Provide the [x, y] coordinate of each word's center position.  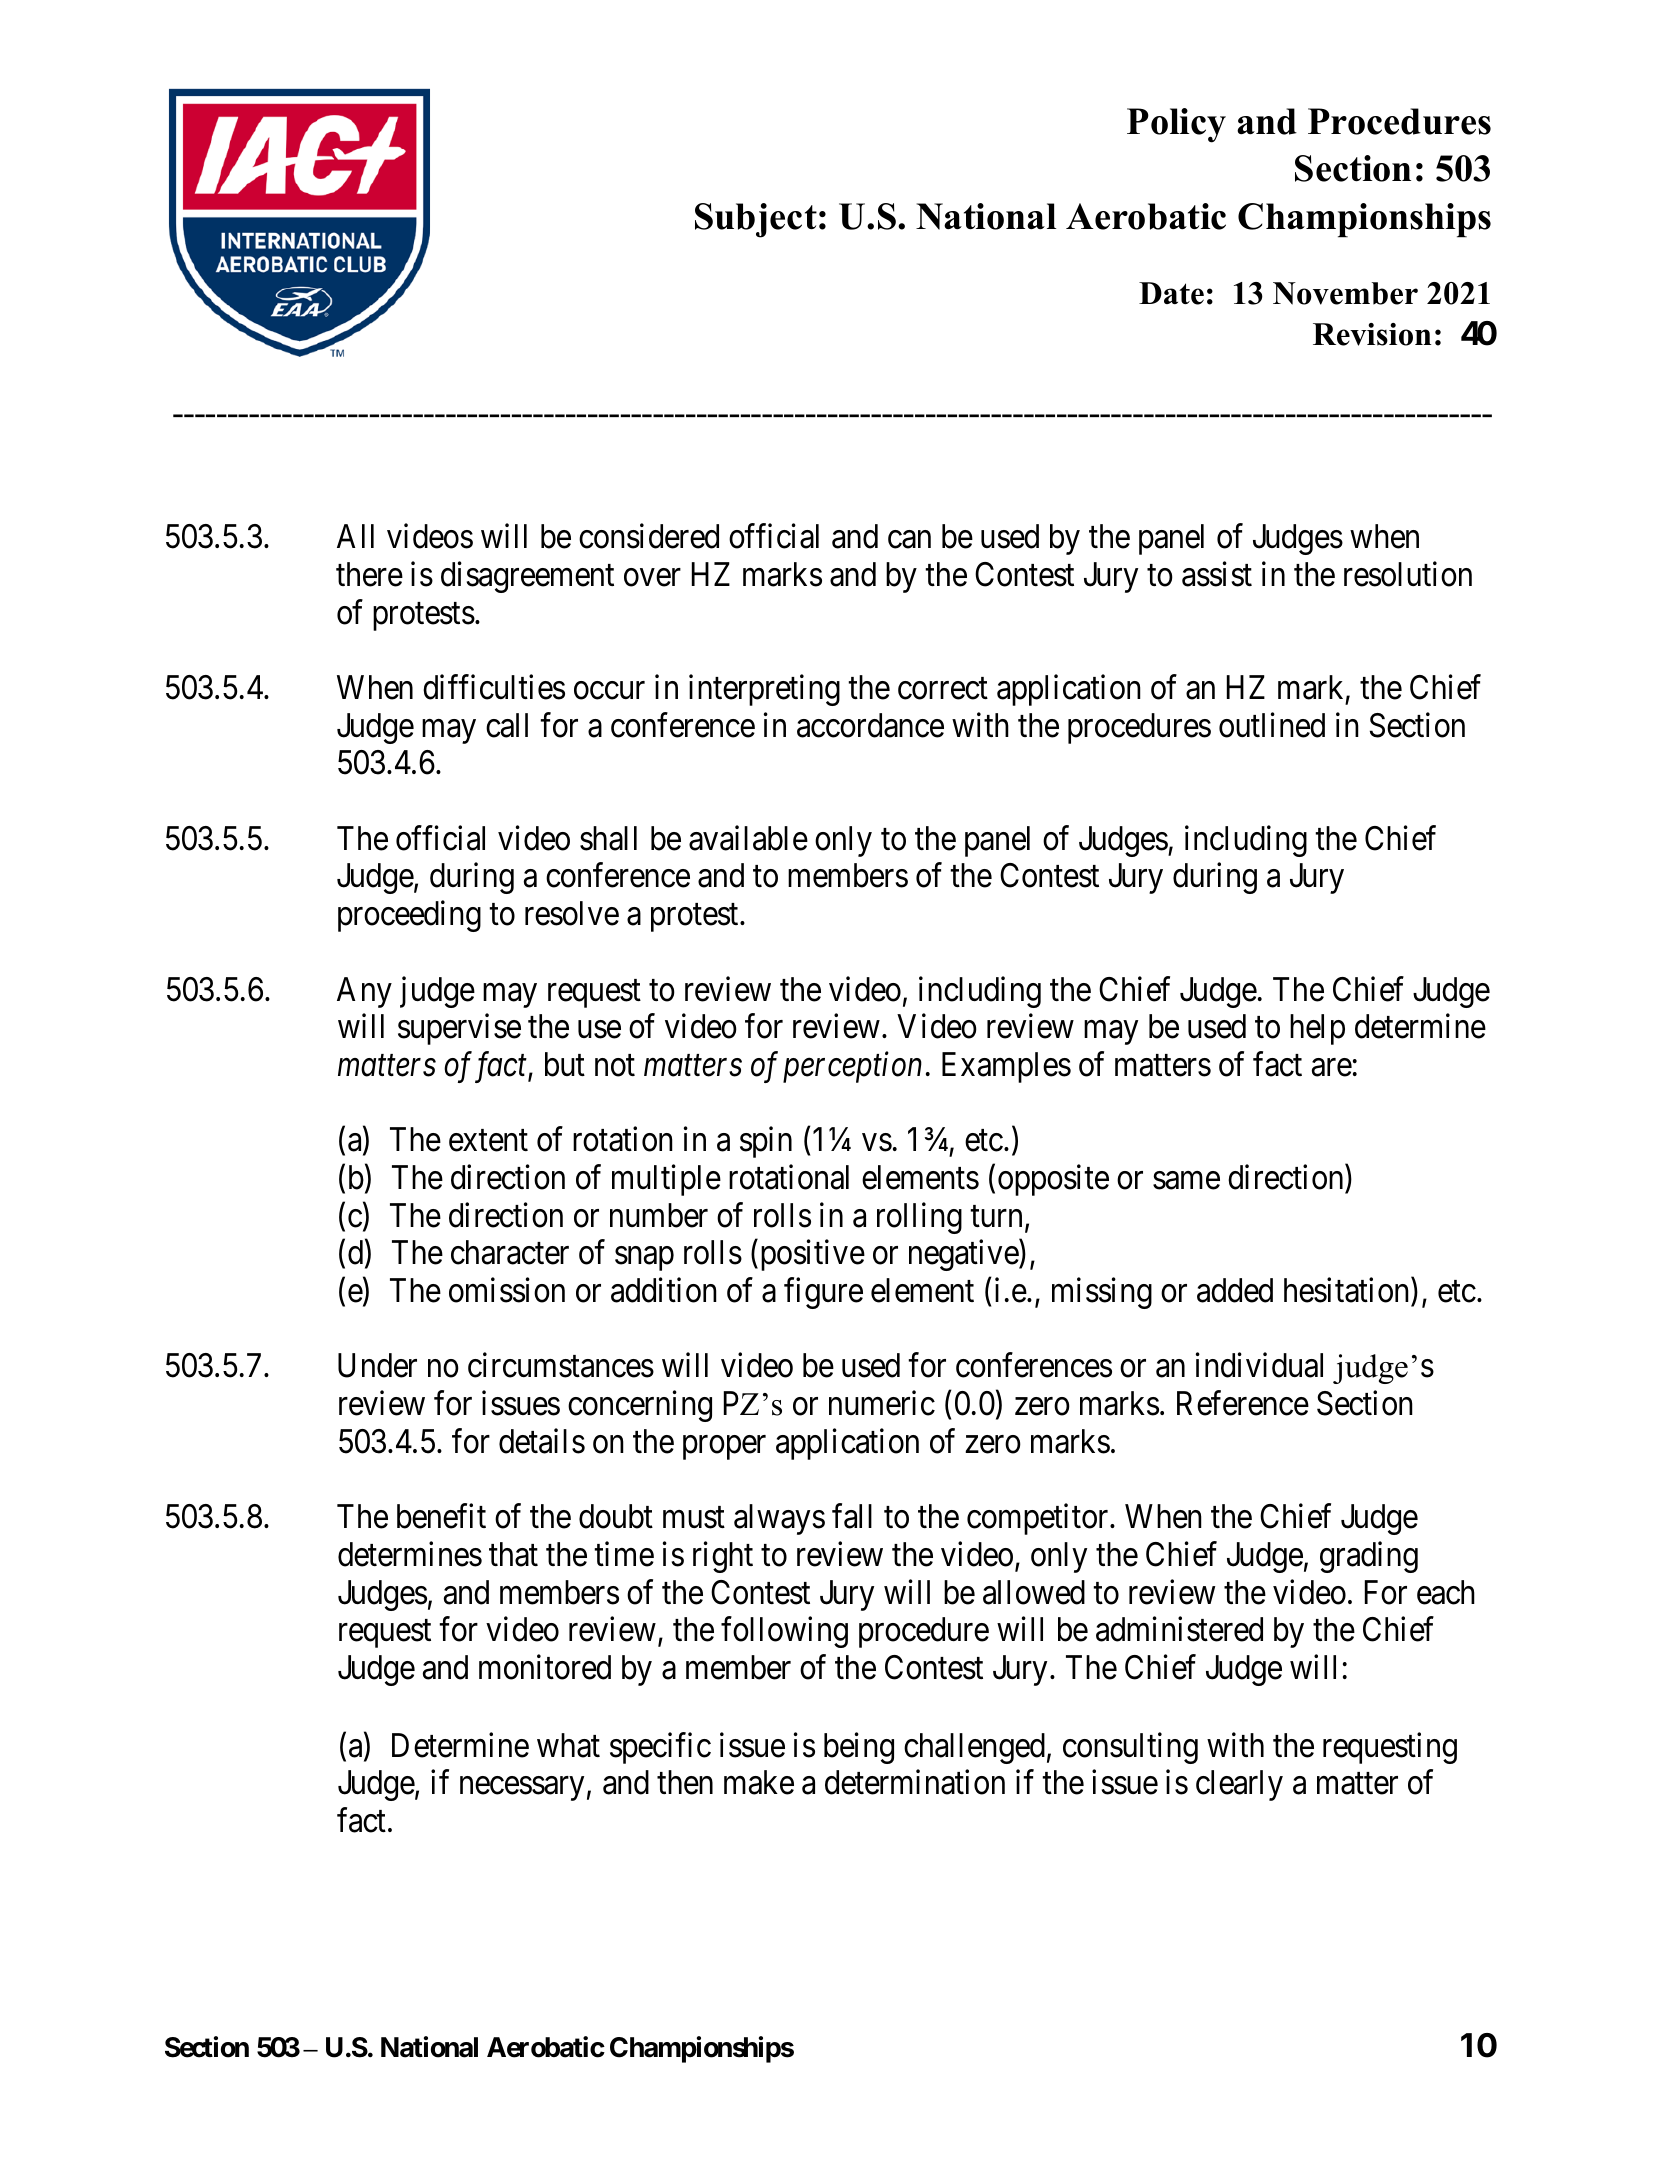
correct [943, 689]
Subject [756, 220]
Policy [1176, 125]
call [507, 725]
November [1345, 293]
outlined [1272, 725]
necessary [522, 1789]
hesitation [1348, 1290]
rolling [919, 1218]
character [510, 1252]
